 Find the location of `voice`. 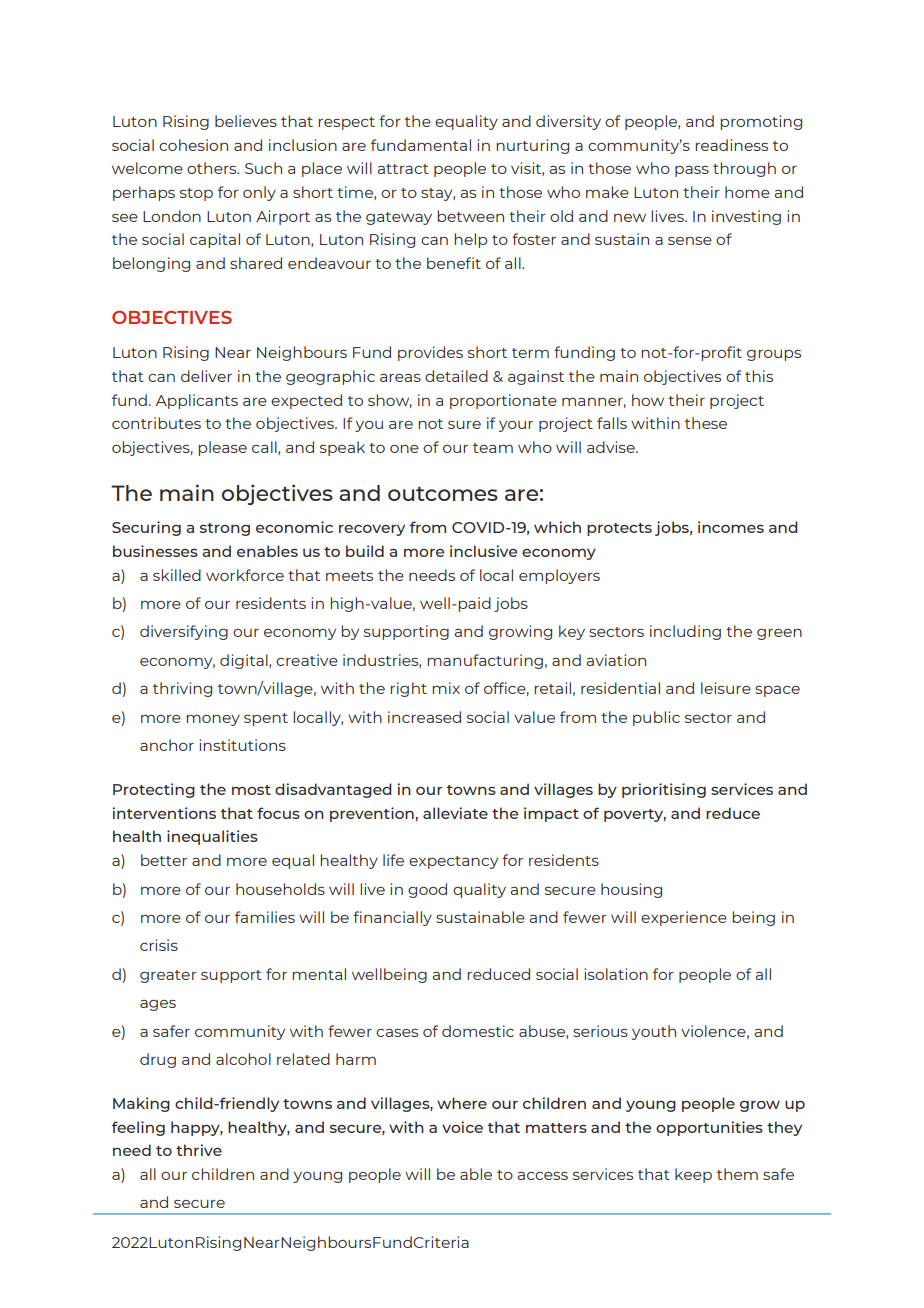

voice is located at coordinates (462, 1127).
